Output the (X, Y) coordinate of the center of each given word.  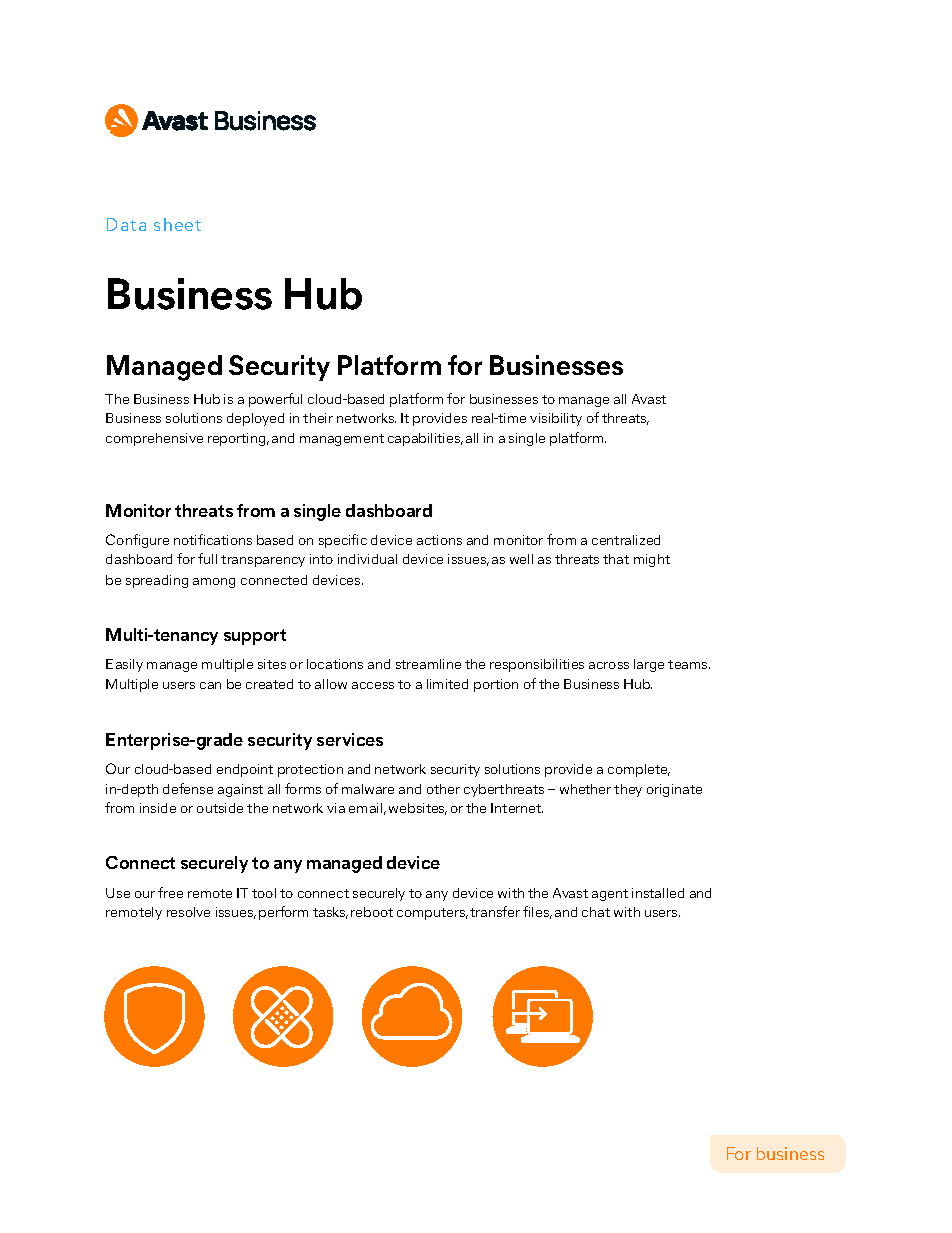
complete (639, 770)
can (210, 685)
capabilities (425, 439)
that (616, 559)
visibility (556, 419)
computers (432, 914)
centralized (626, 540)
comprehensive (154, 439)
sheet (177, 224)
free (170, 892)
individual (367, 559)
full (207, 558)
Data (126, 224)
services (350, 739)
